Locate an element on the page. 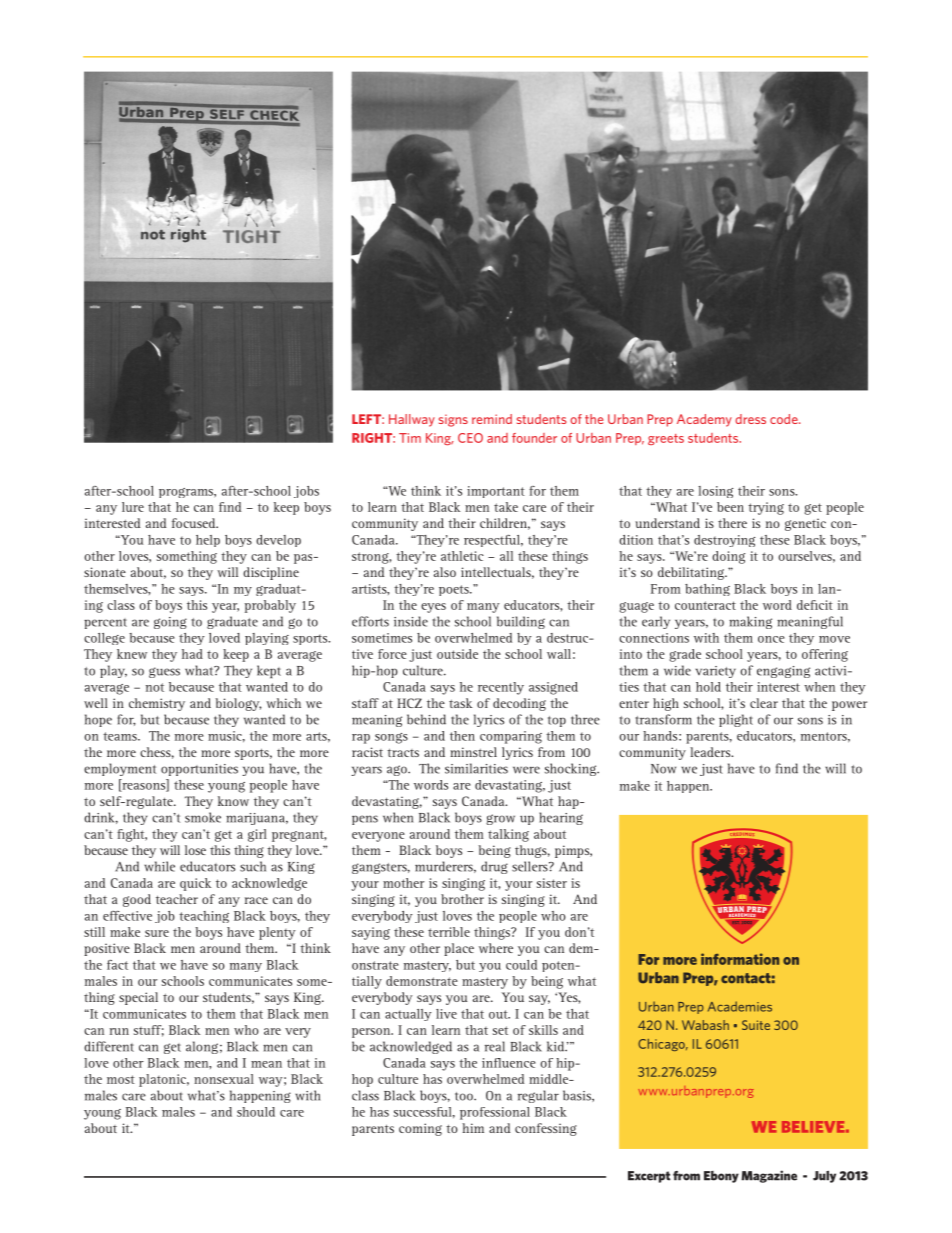 Image resolution: width=952 pixels, height=1233 pixels. poets is located at coordinates (455, 590).
